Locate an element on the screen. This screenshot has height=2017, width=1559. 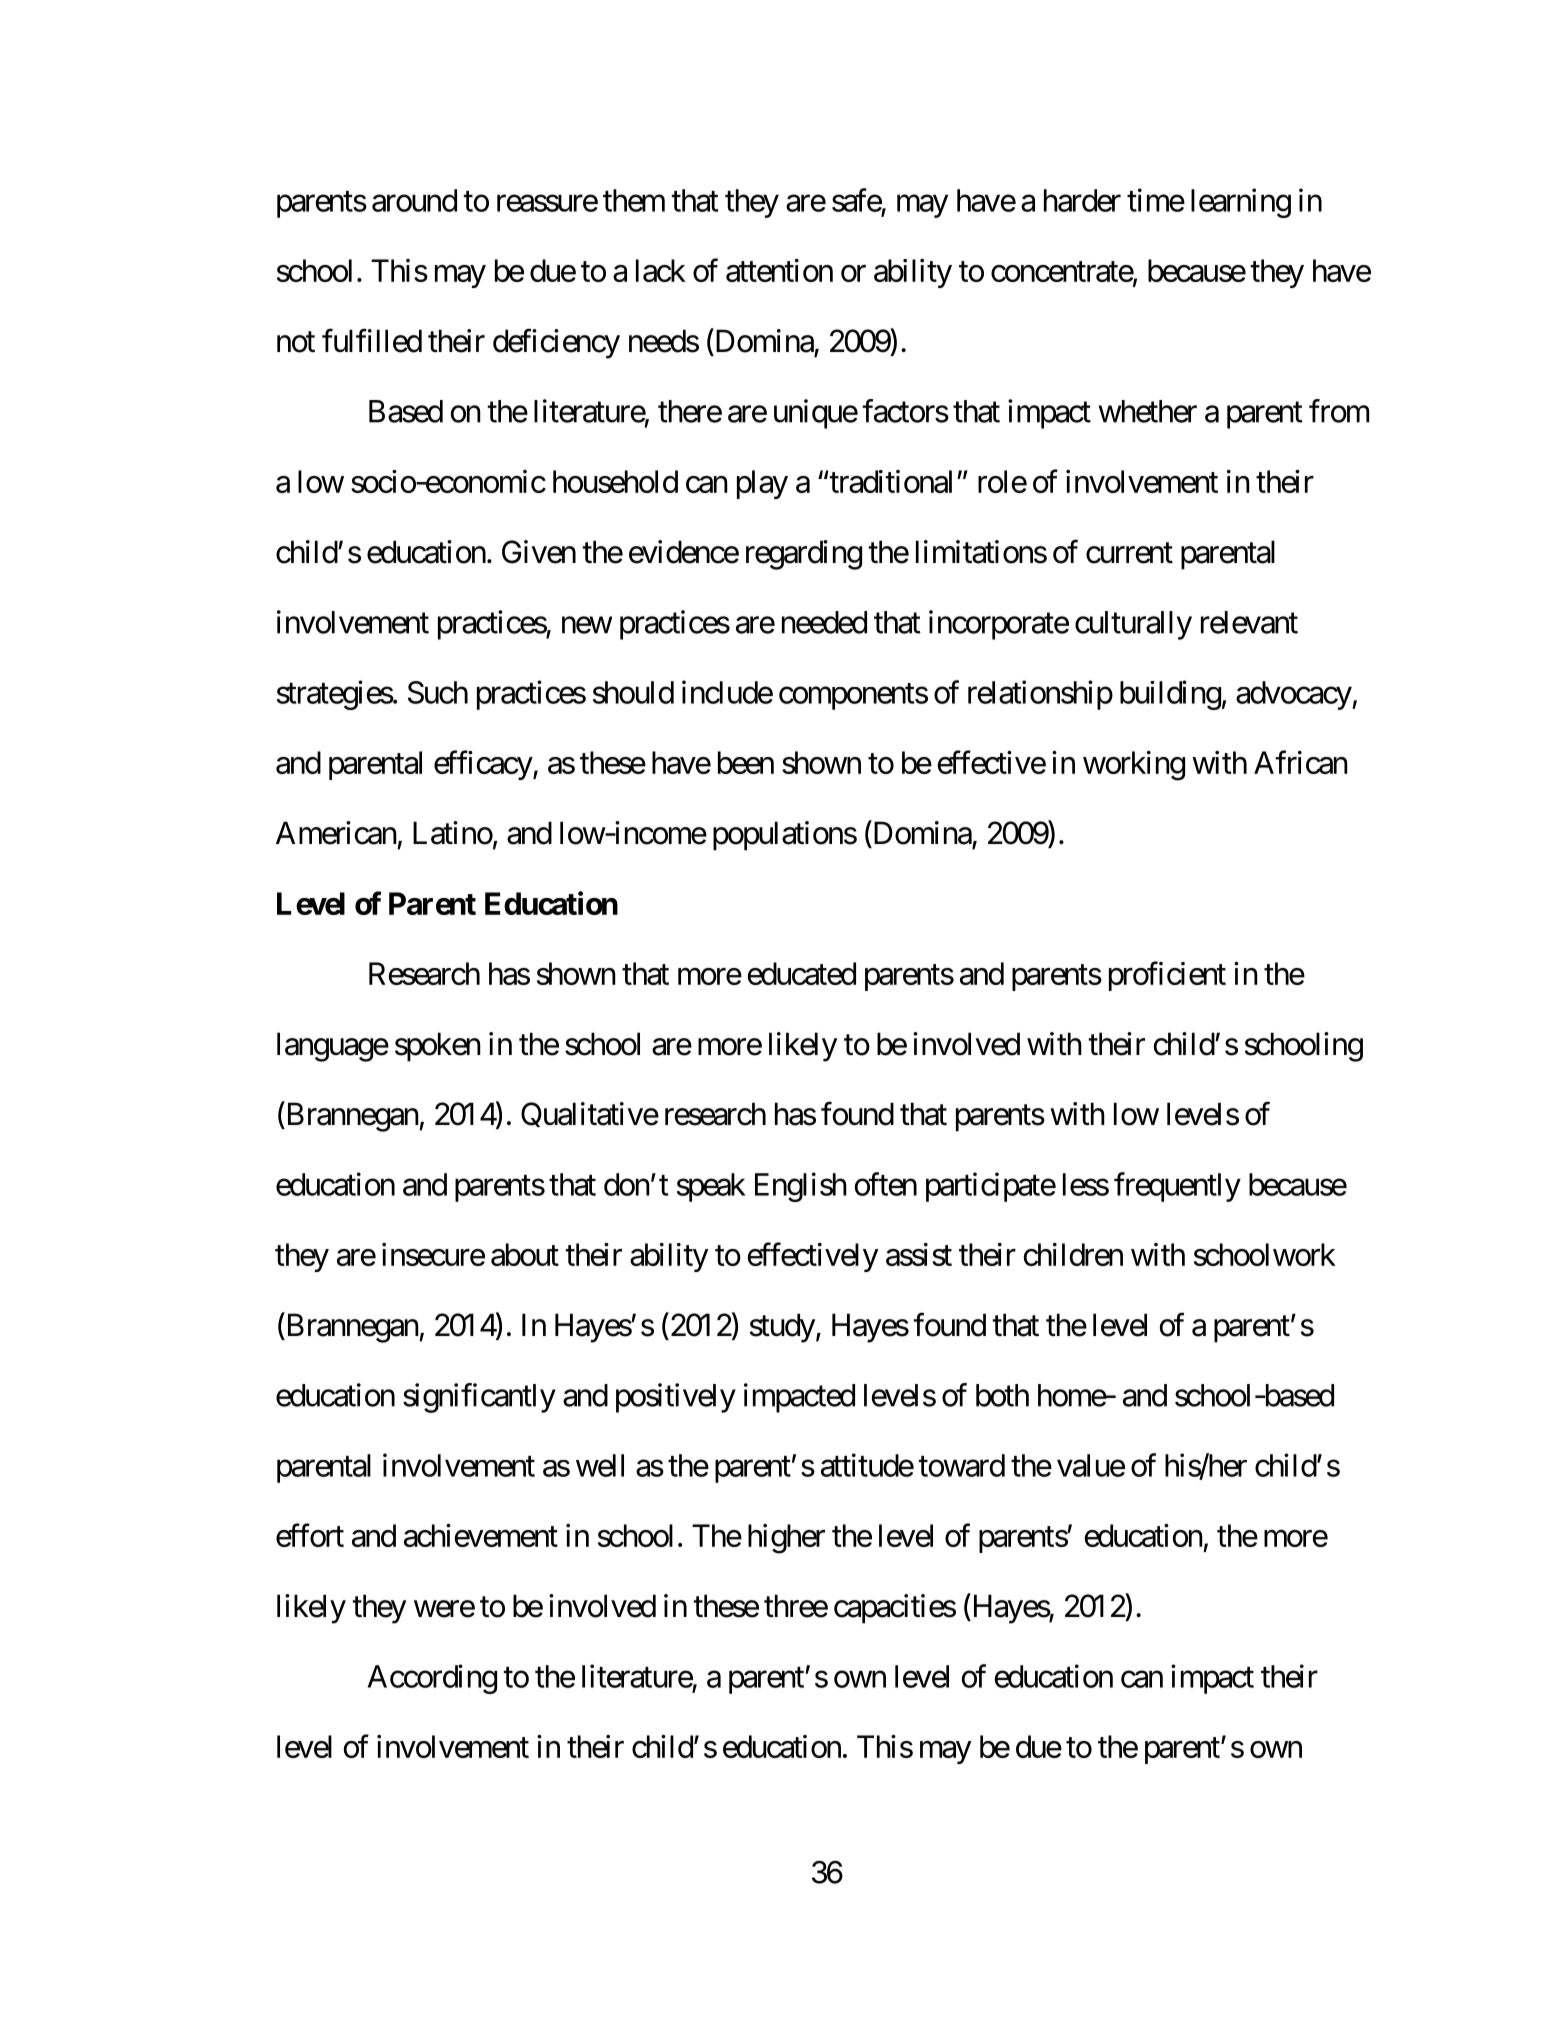
about is located at coordinates (525, 1254).
